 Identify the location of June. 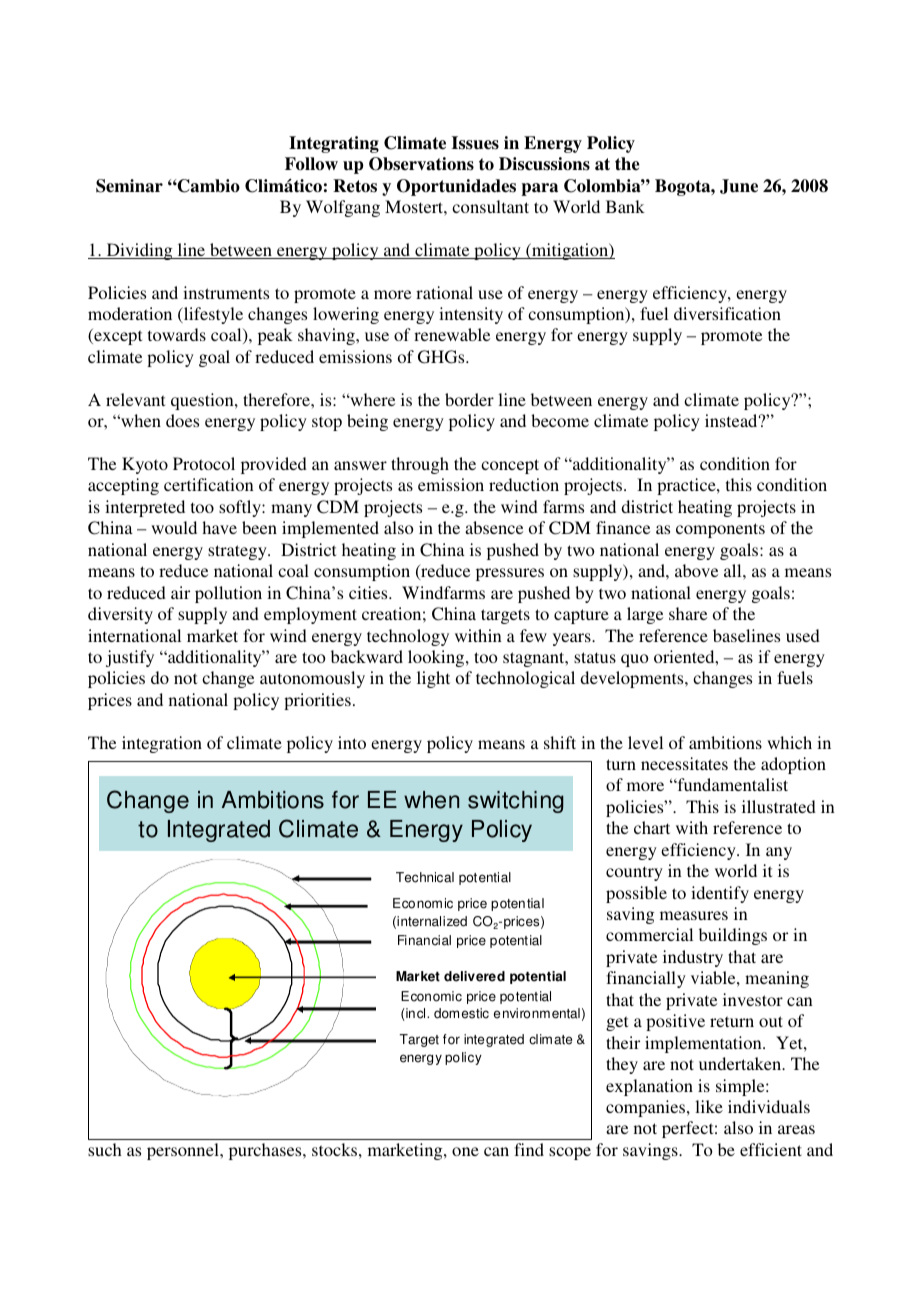
(739, 186).
